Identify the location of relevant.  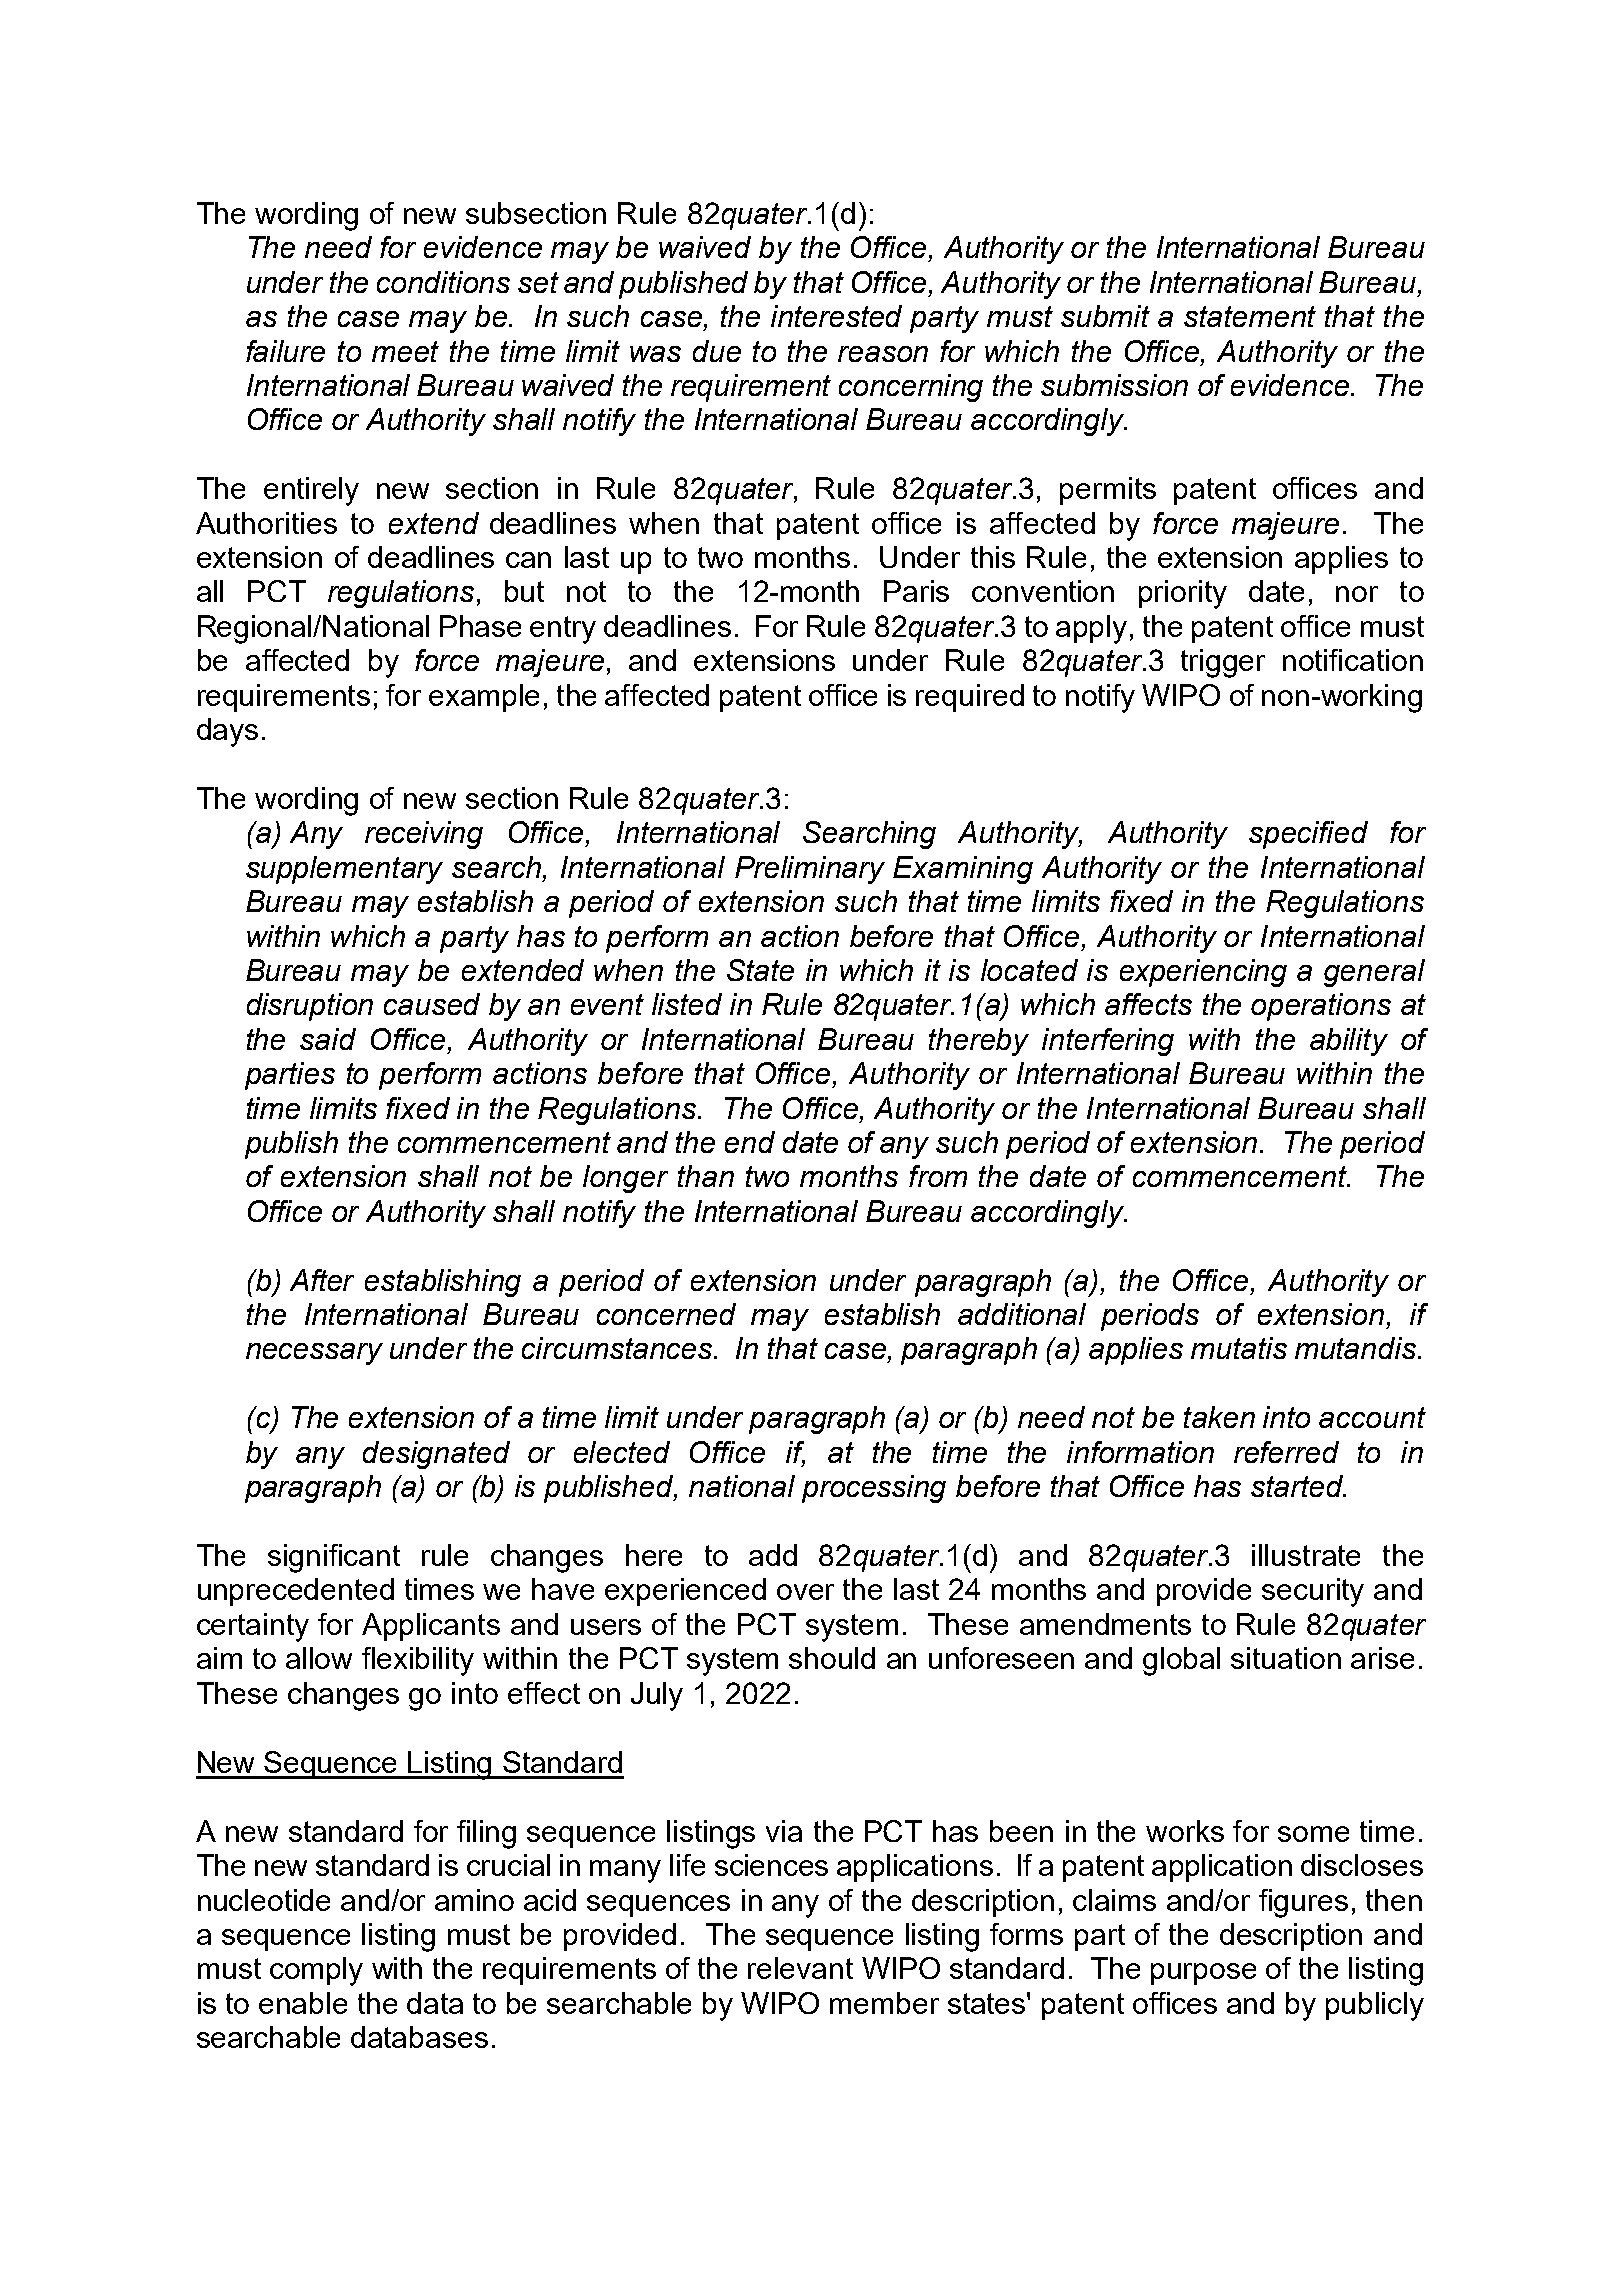
(800, 1968).
